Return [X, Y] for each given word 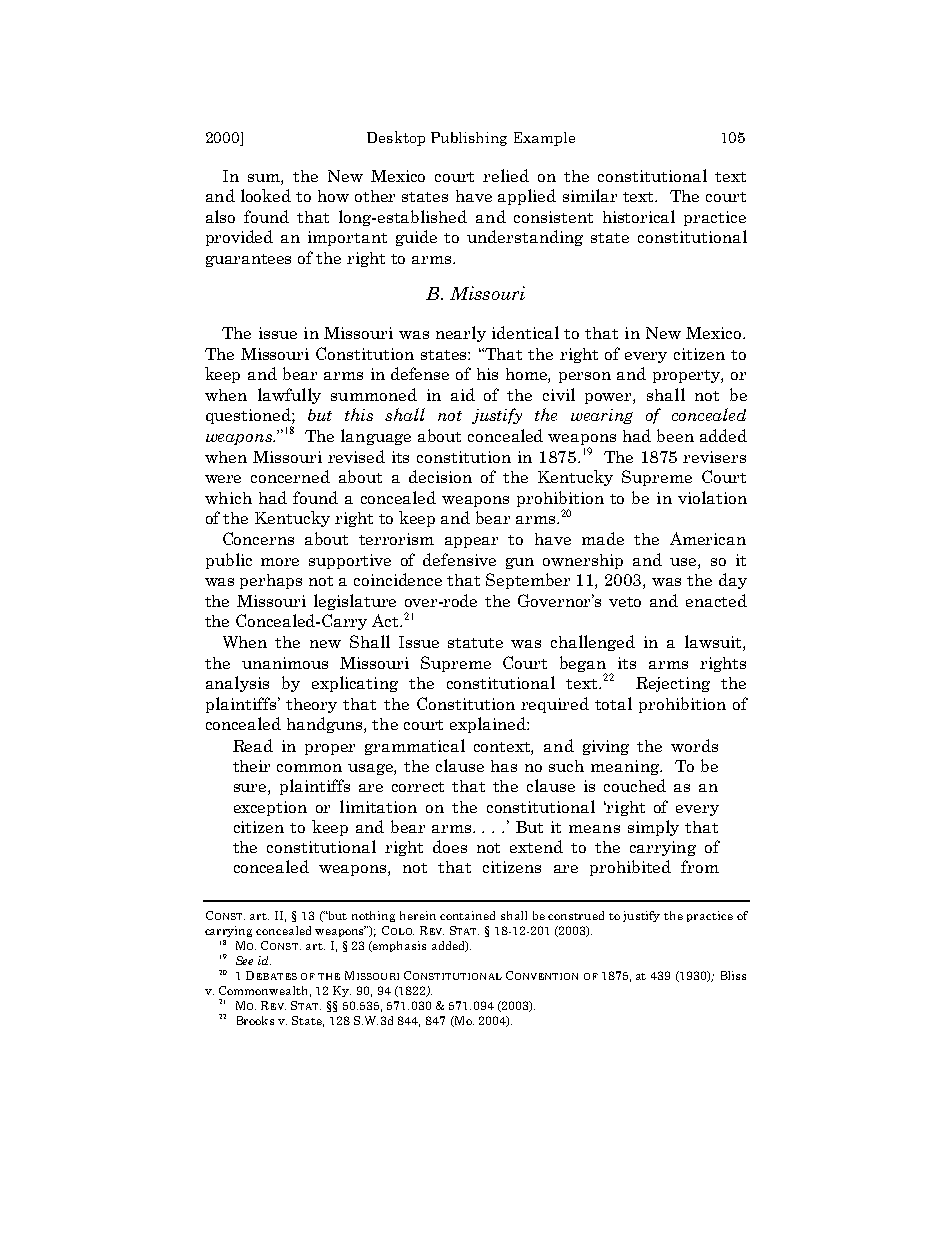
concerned [290, 476]
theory [311, 705]
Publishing [469, 139]
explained [489, 725]
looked [266, 195]
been [675, 435]
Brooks [255, 1020]
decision [440, 476]
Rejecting [673, 684]
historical [639, 216]
